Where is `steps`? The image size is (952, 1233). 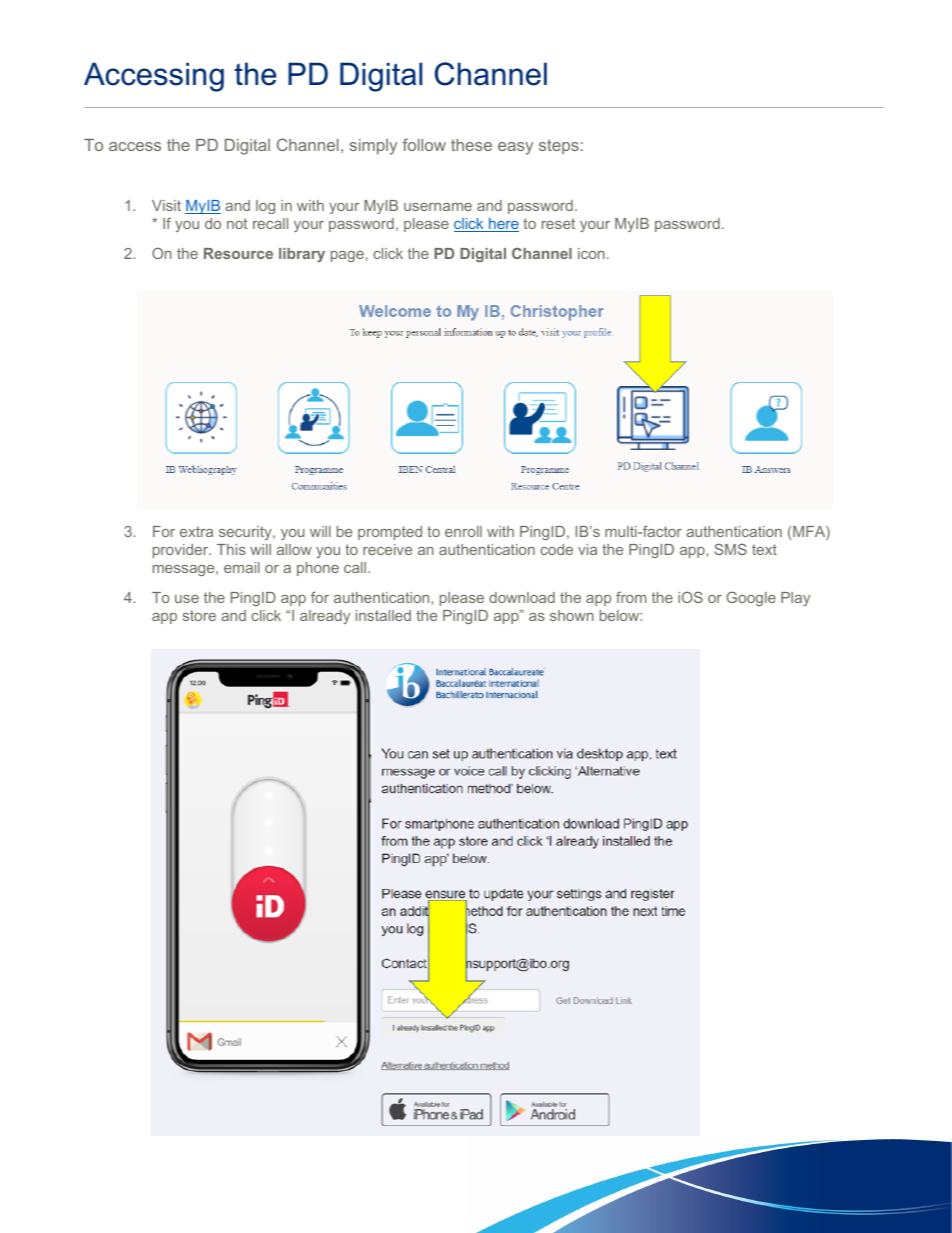
steps is located at coordinates (559, 147).
